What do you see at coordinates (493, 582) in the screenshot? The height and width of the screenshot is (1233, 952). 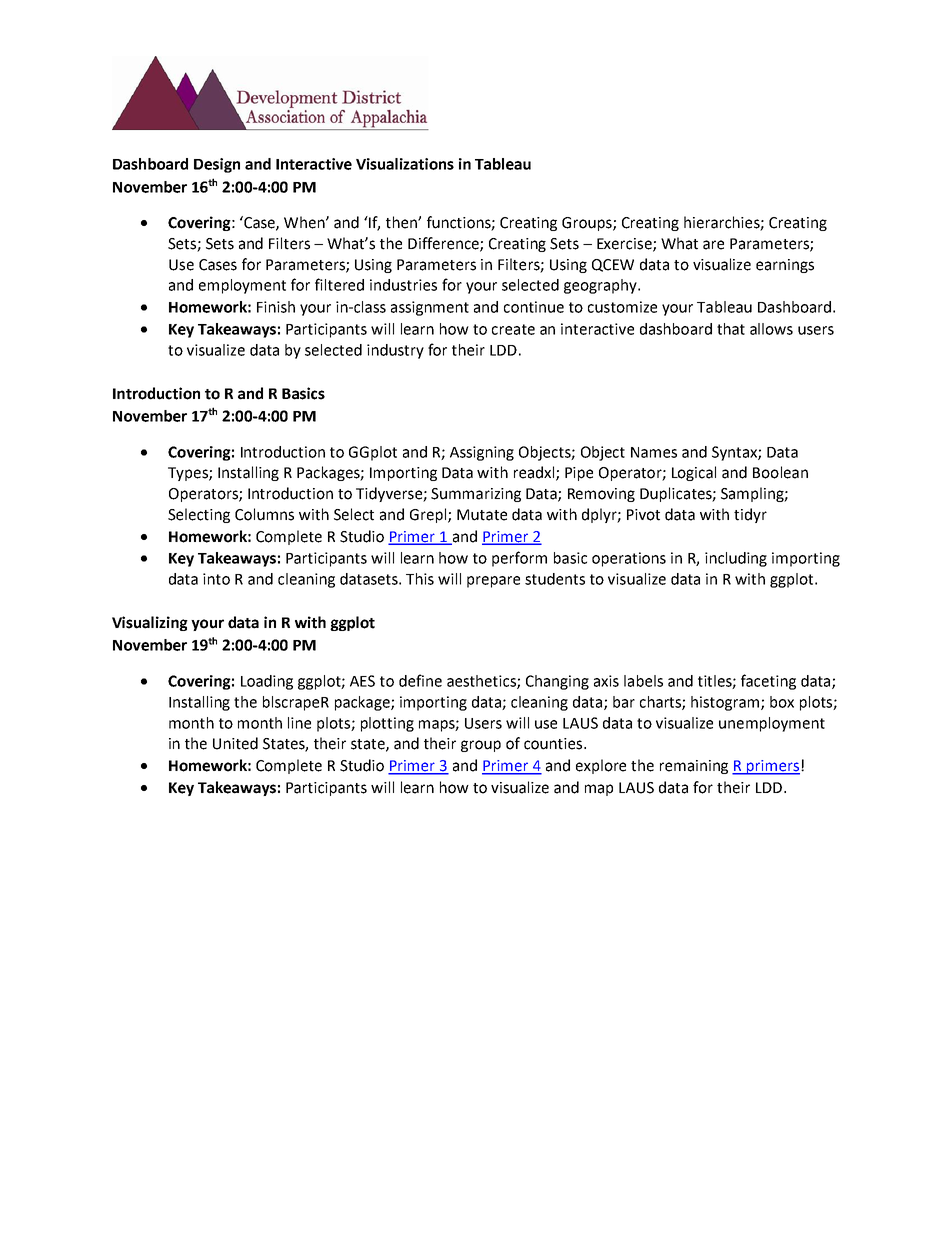 I see `prepare` at bounding box center [493, 582].
